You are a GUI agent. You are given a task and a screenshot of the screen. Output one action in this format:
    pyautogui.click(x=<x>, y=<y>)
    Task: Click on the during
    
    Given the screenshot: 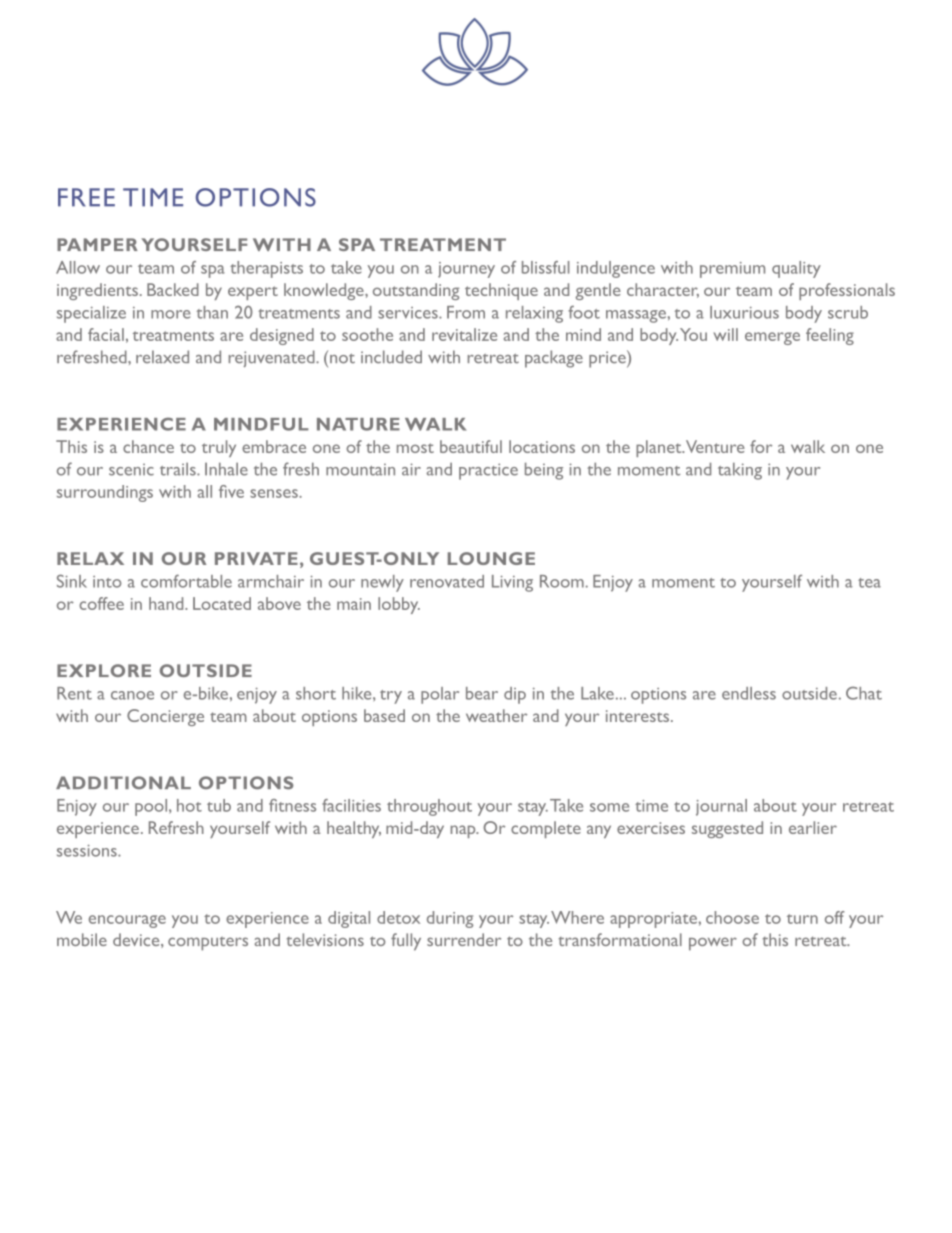 What is the action you would take?
    pyautogui.click(x=450, y=919)
